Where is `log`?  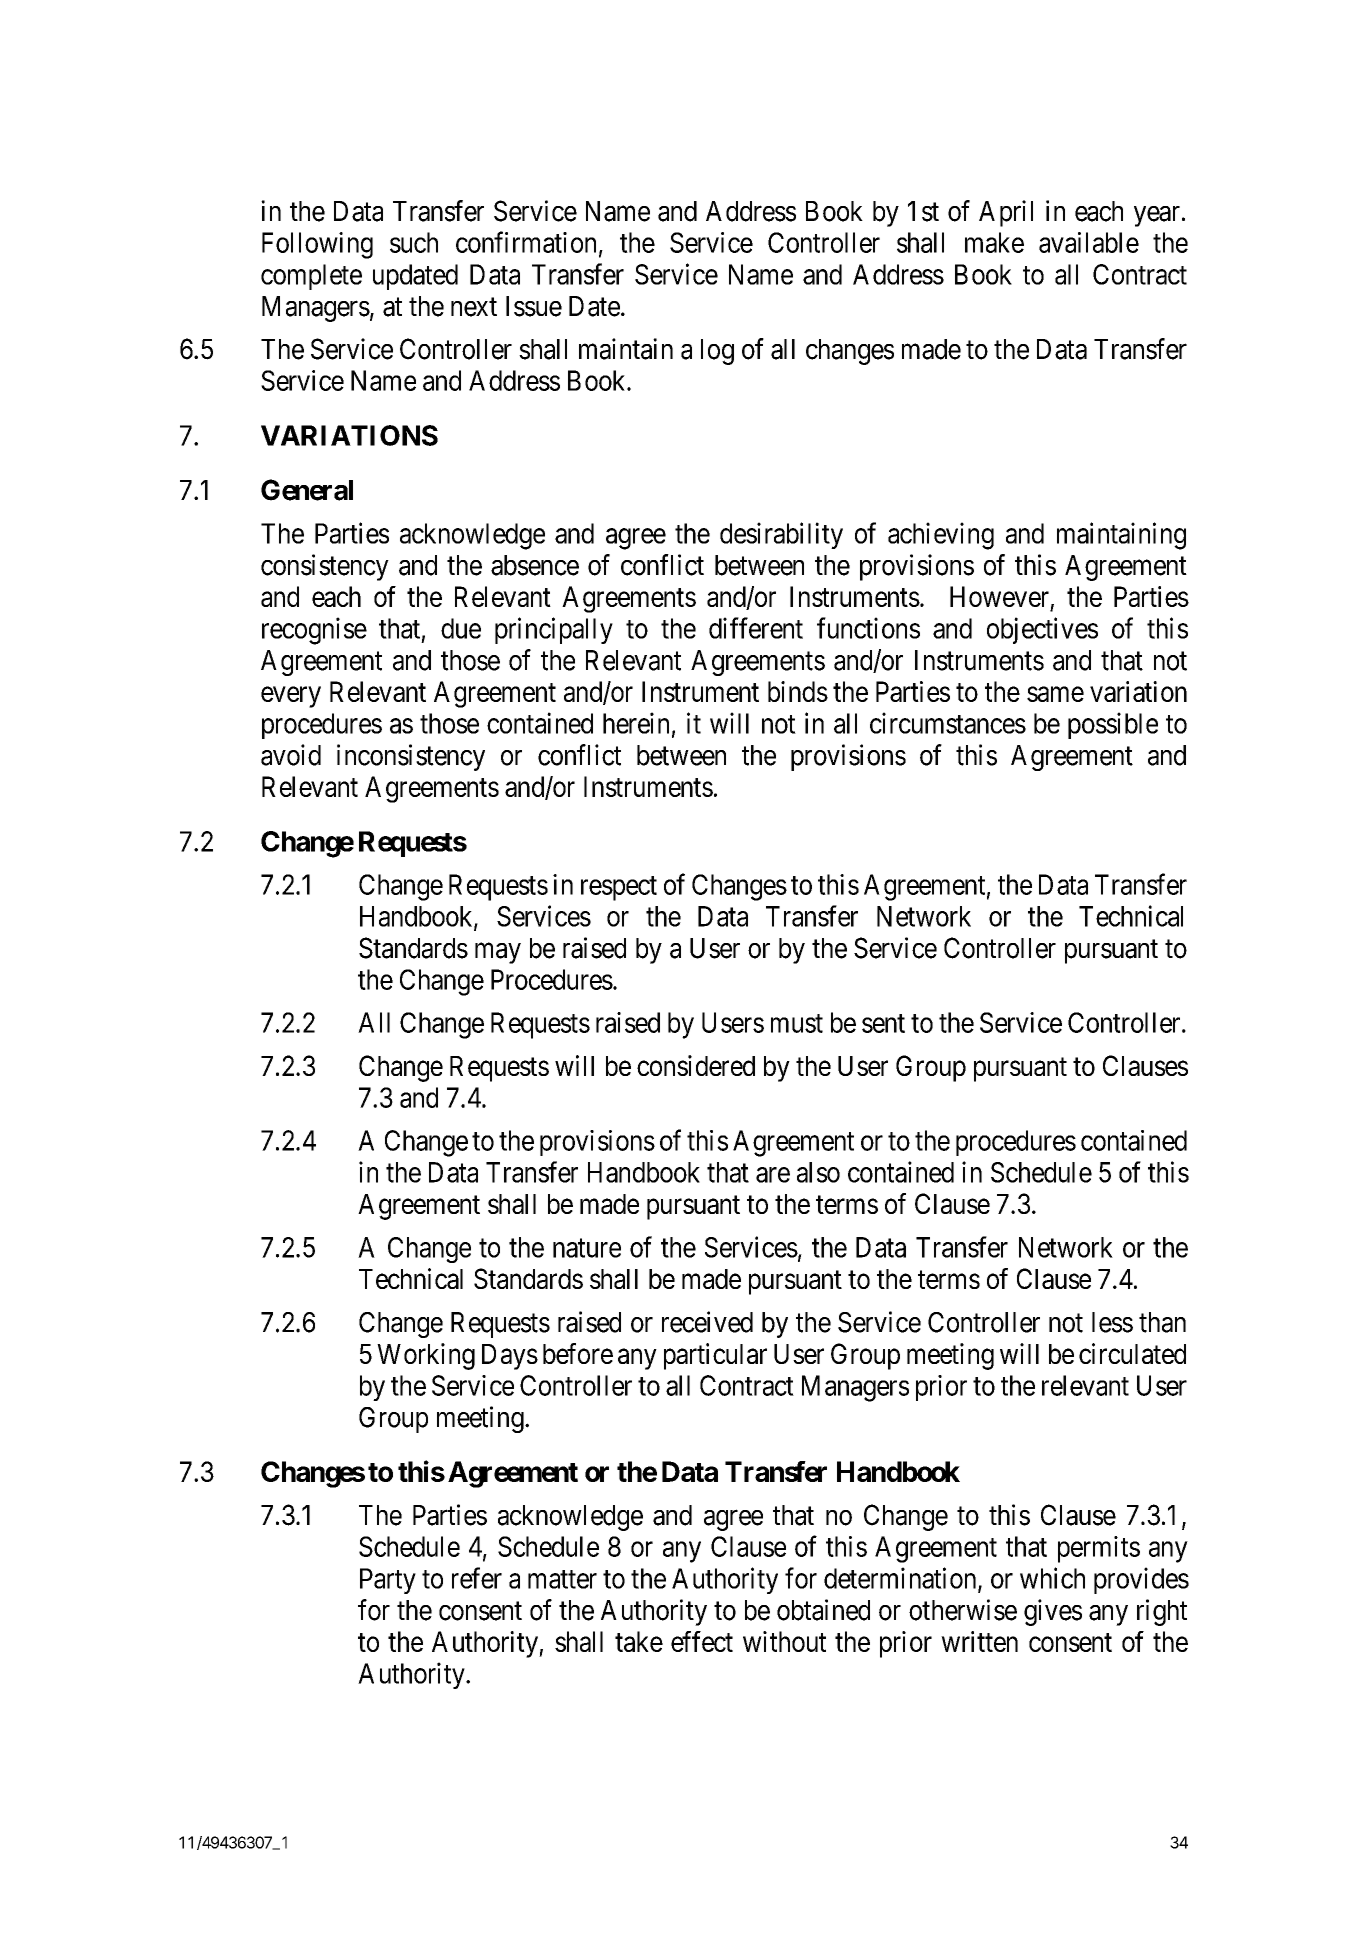
log is located at coordinates (717, 352).
